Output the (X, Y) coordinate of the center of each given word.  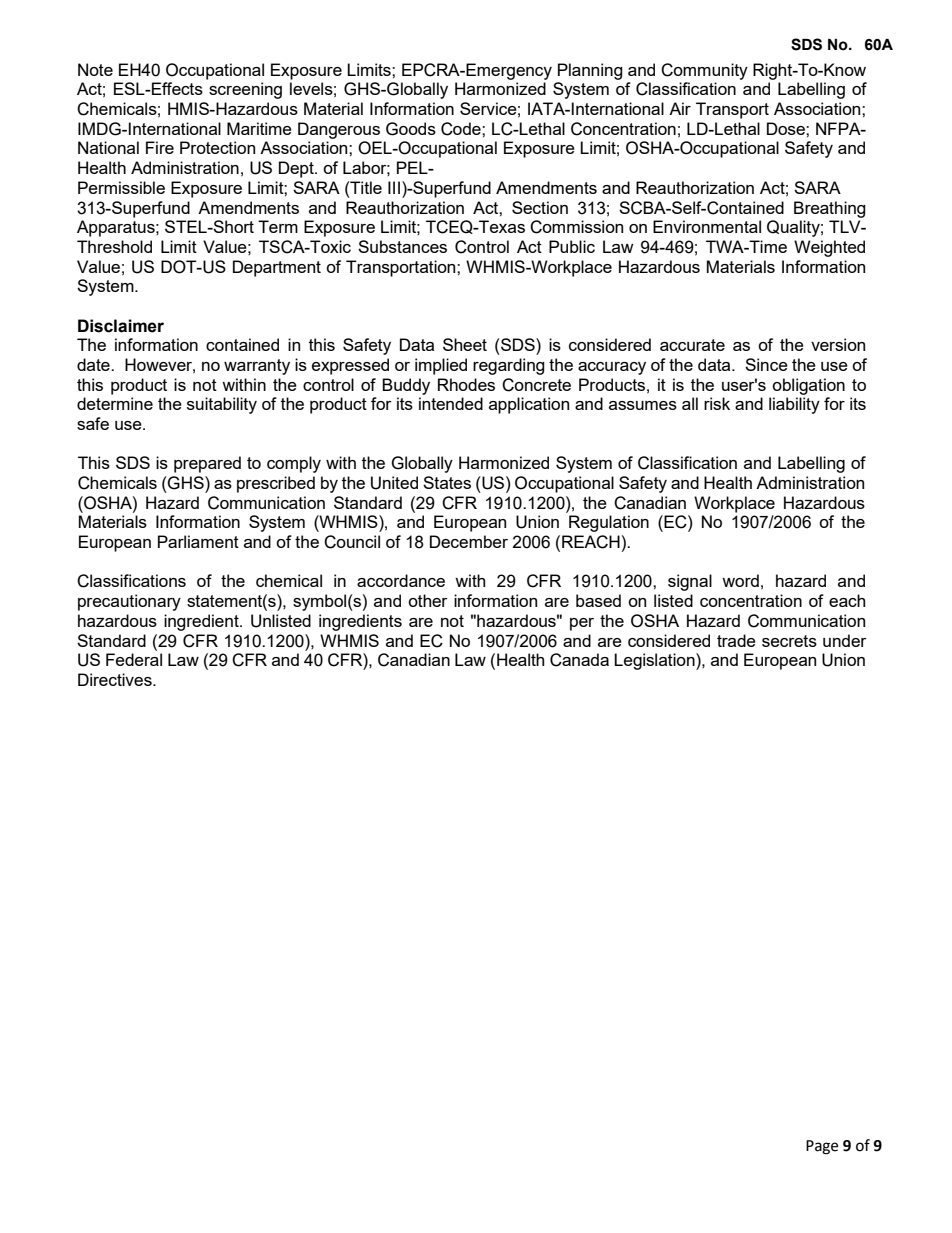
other (428, 600)
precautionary (129, 602)
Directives (116, 679)
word (740, 580)
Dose (787, 128)
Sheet (465, 344)
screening (245, 90)
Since (766, 364)
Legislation (655, 661)
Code (462, 129)
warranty (257, 367)
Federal (134, 659)
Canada (579, 660)
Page (822, 1147)
